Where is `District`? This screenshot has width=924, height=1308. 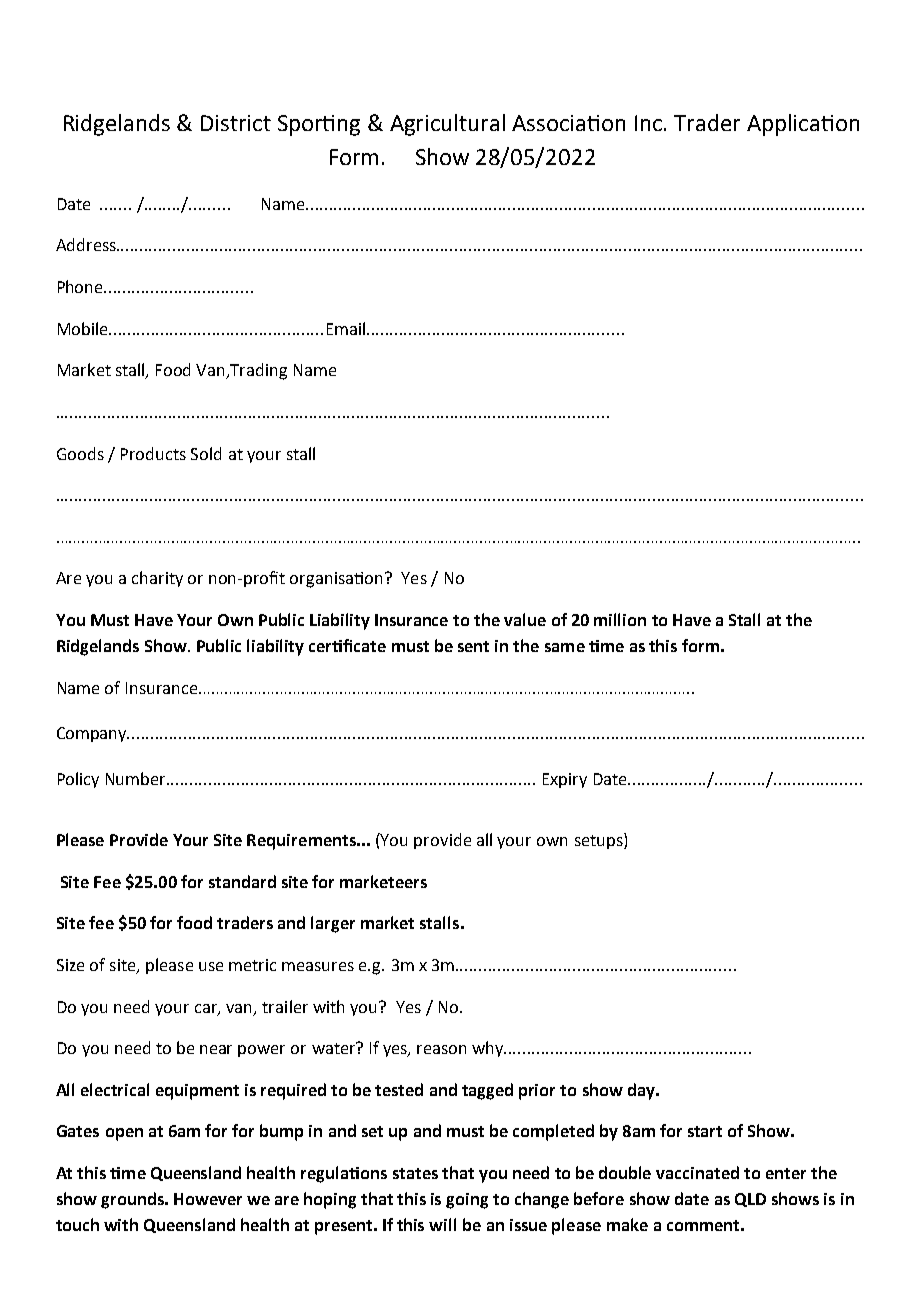 District is located at coordinates (236, 123).
